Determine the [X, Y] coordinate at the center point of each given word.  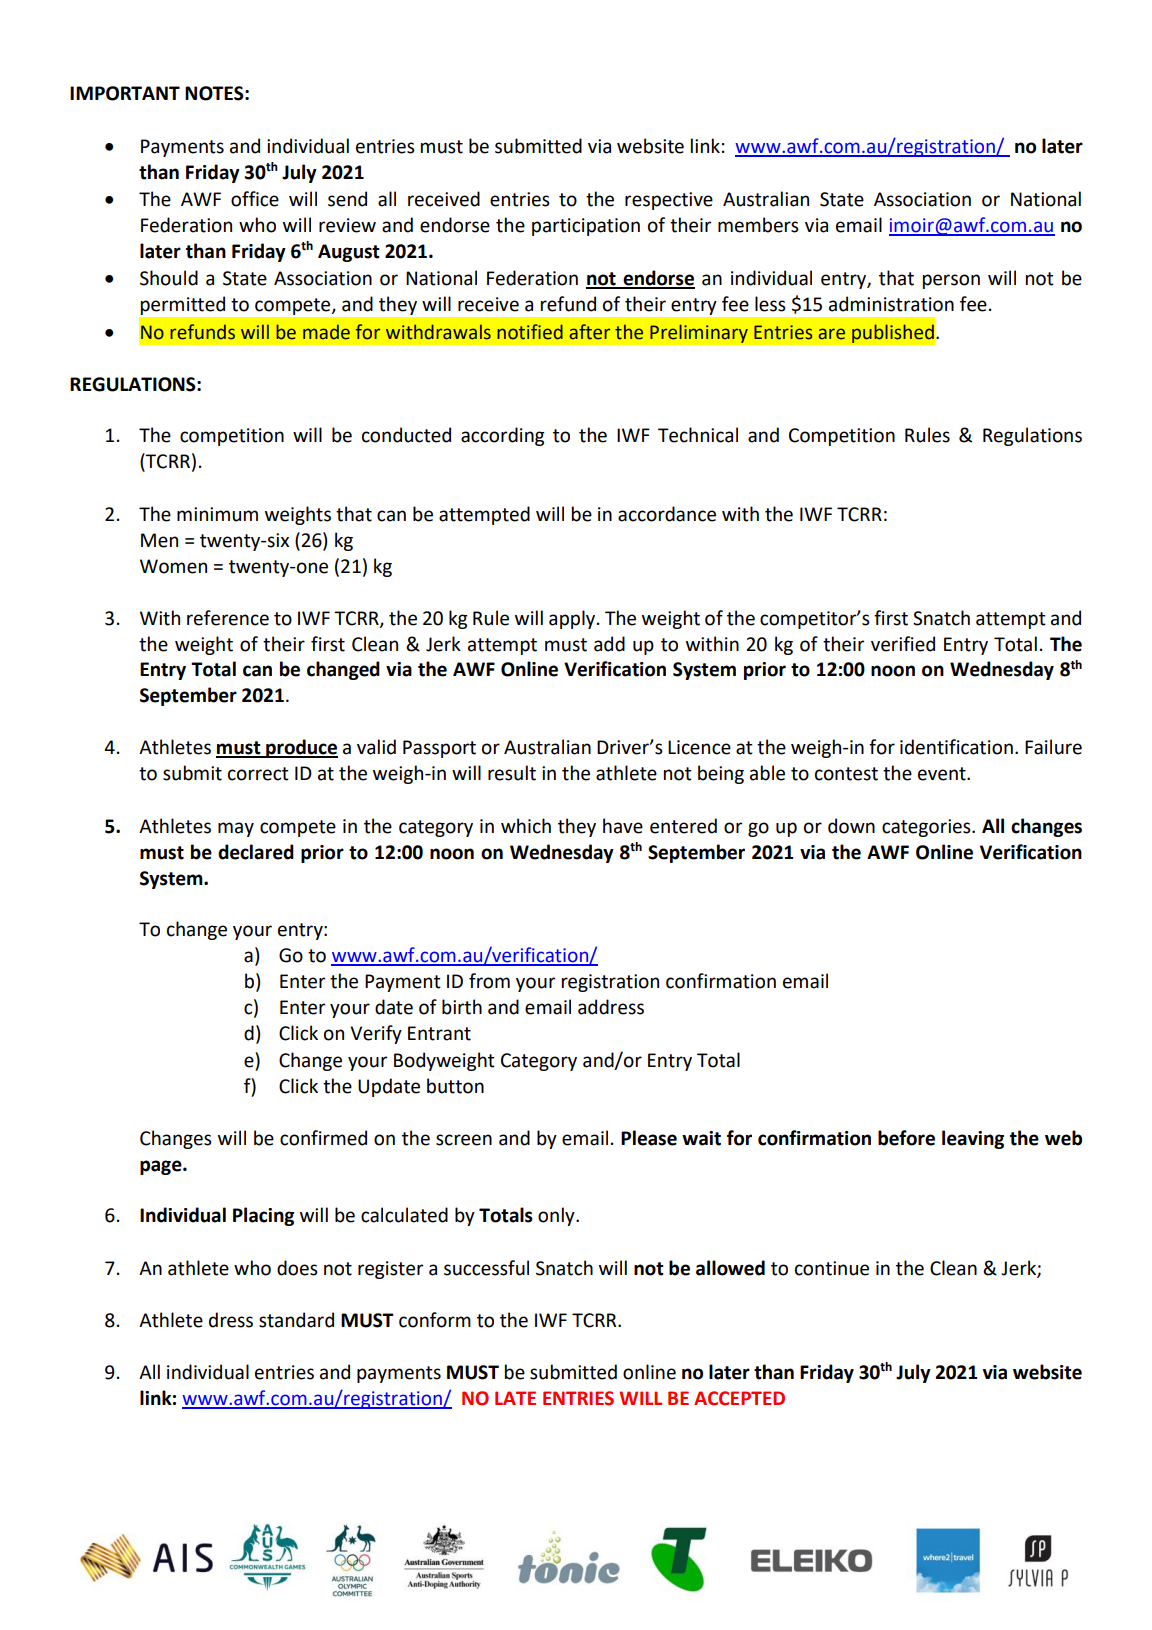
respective [669, 201]
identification [956, 747]
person [951, 281]
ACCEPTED [739, 1398]
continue [832, 1268]
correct [258, 774]
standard [296, 1320]
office [255, 199]
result [512, 773]
